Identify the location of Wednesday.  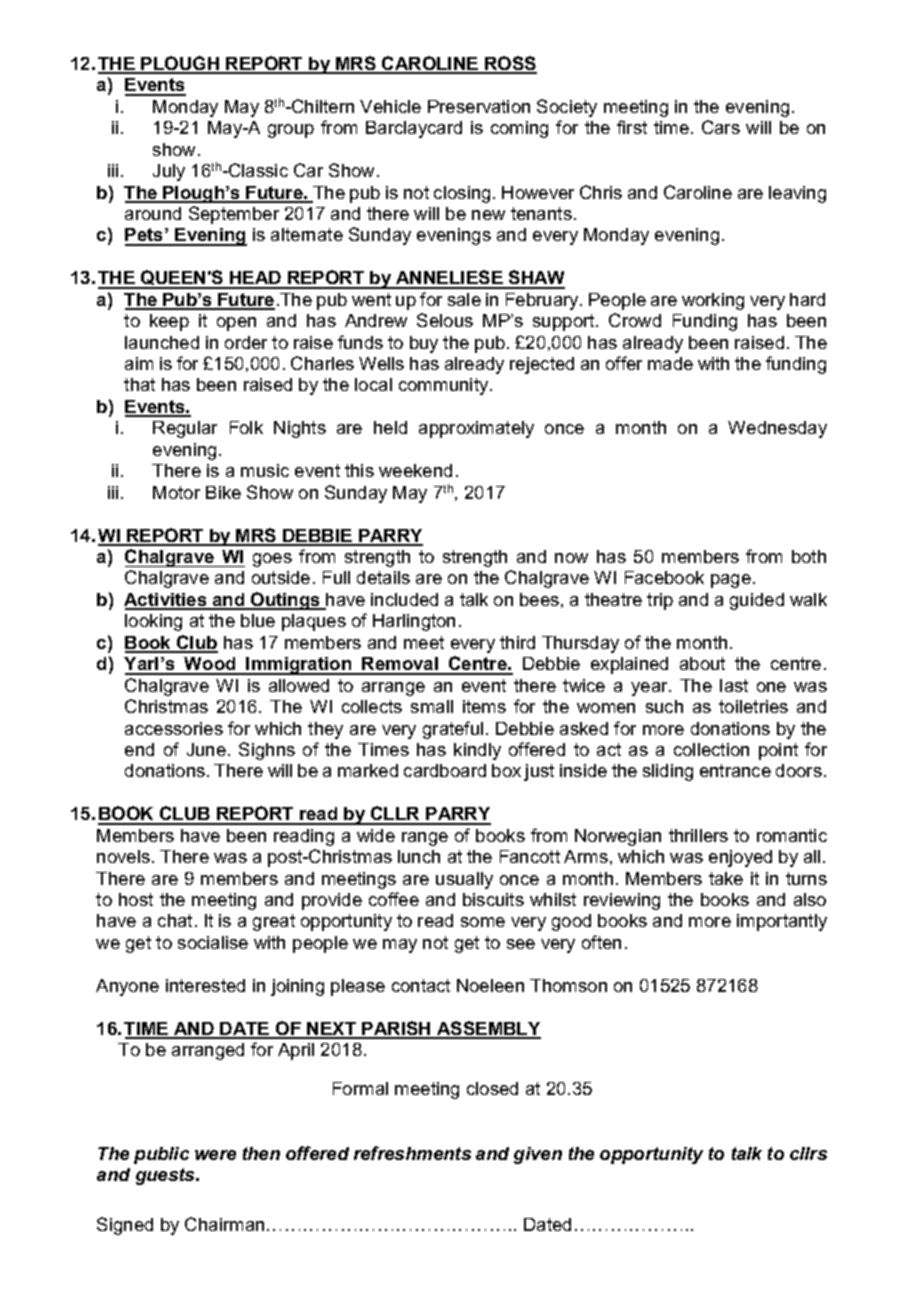
(777, 429).
